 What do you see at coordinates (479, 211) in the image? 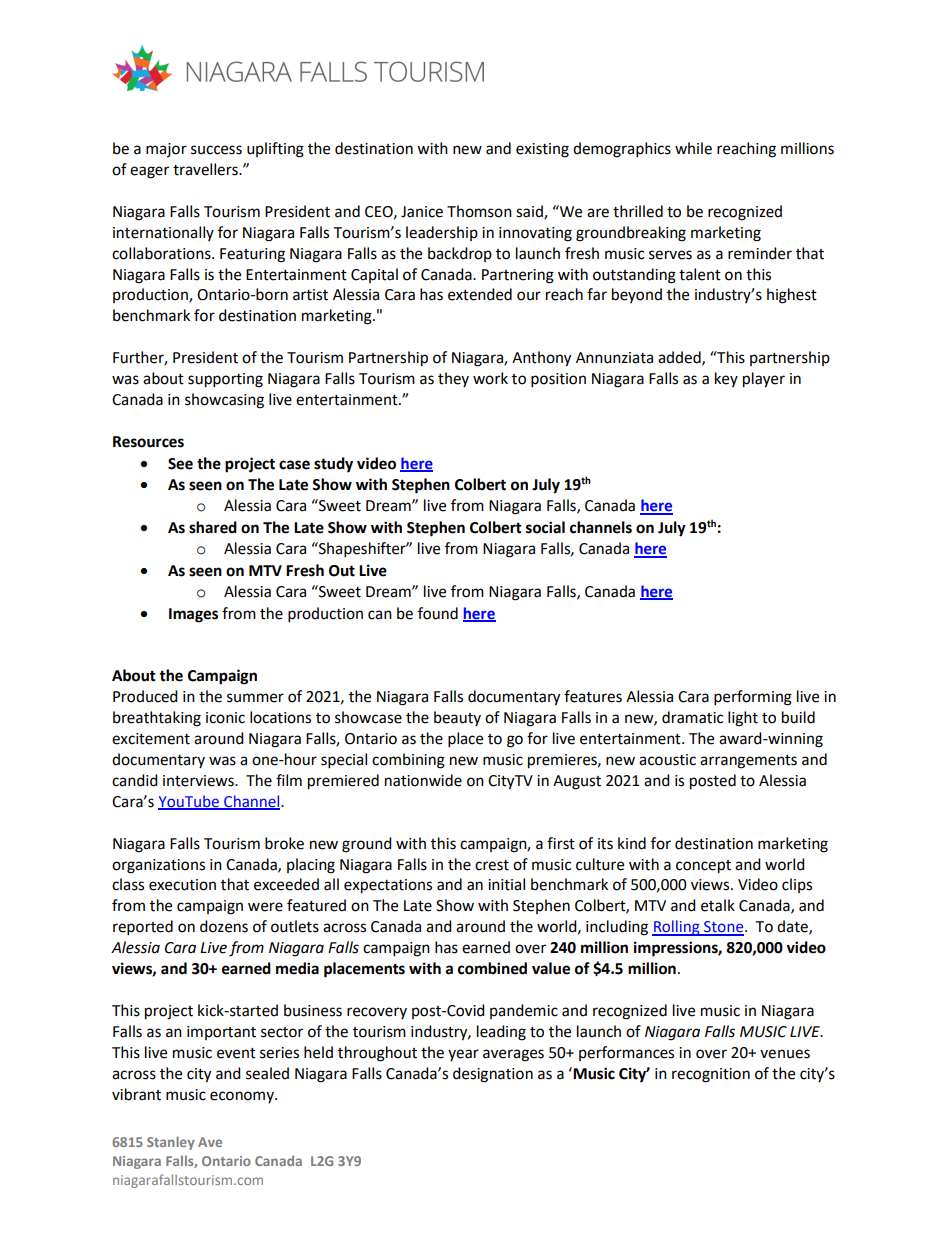
I see `Thomson` at bounding box center [479, 211].
